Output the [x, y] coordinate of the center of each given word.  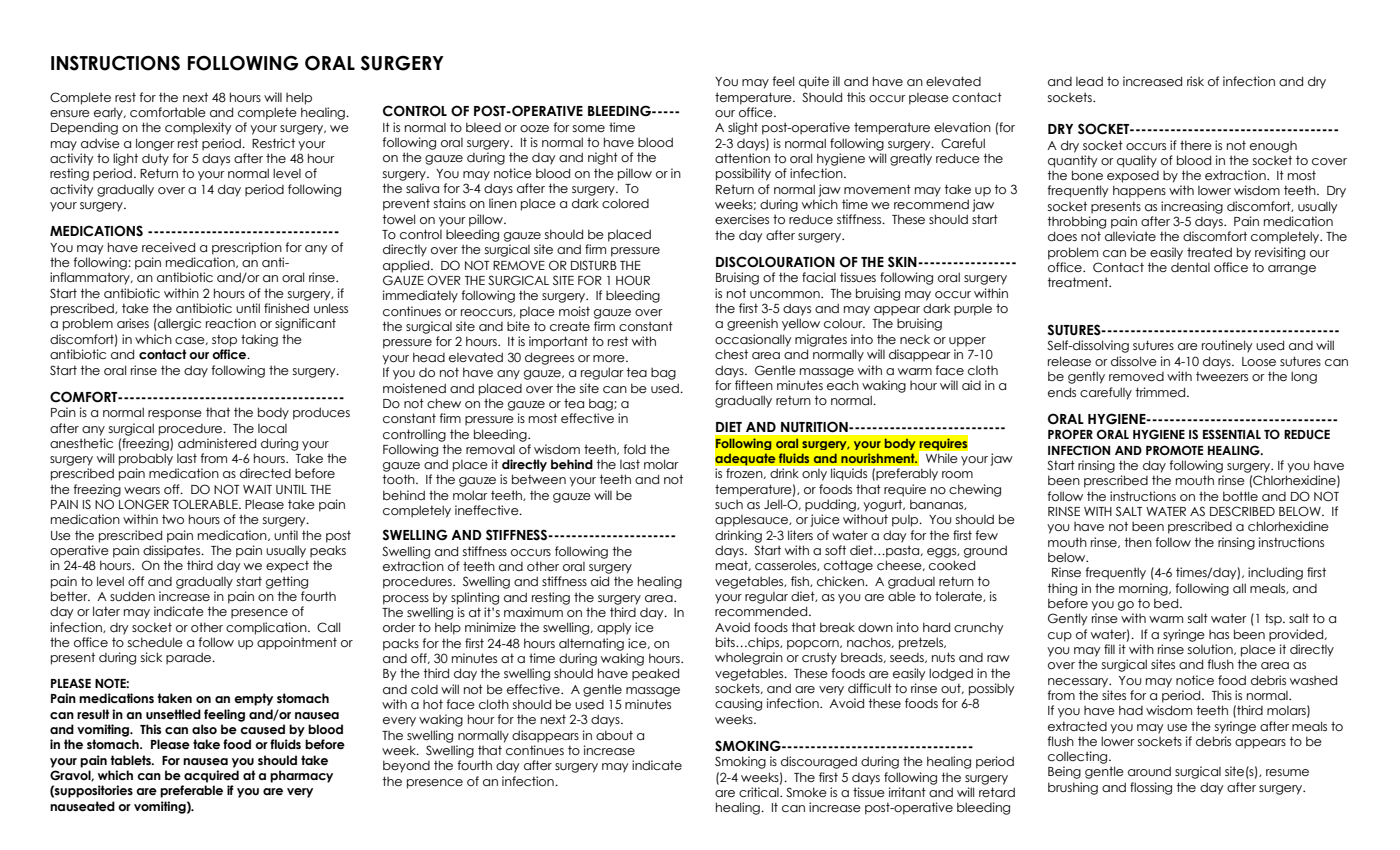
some [589, 129]
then [1138, 542]
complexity [198, 128]
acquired [211, 776]
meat [733, 565]
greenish [752, 324]
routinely [1227, 346]
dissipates [173, 551]
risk [1195, 81]
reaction [231, 323]
